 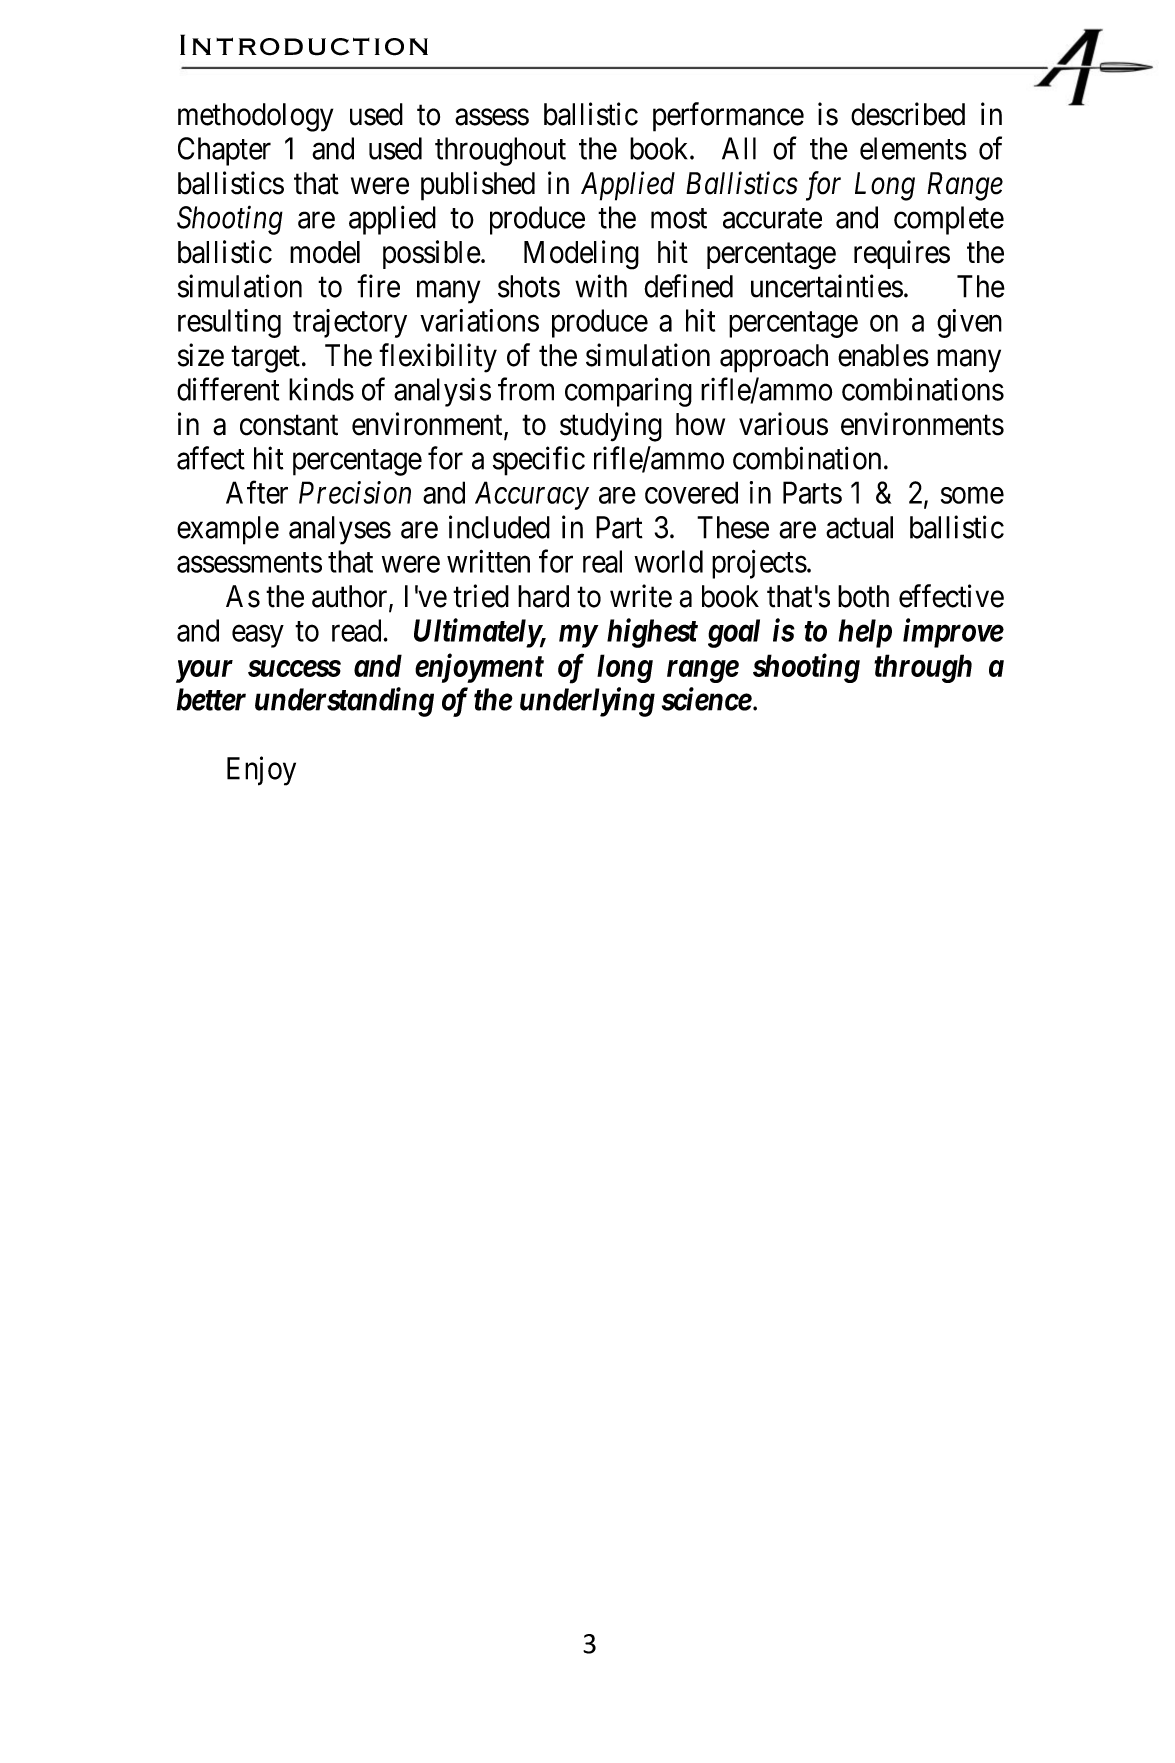 What do you see at coordinates (908, 114) in the screenshot?
I see `described` at bounding box center [908, 114].
